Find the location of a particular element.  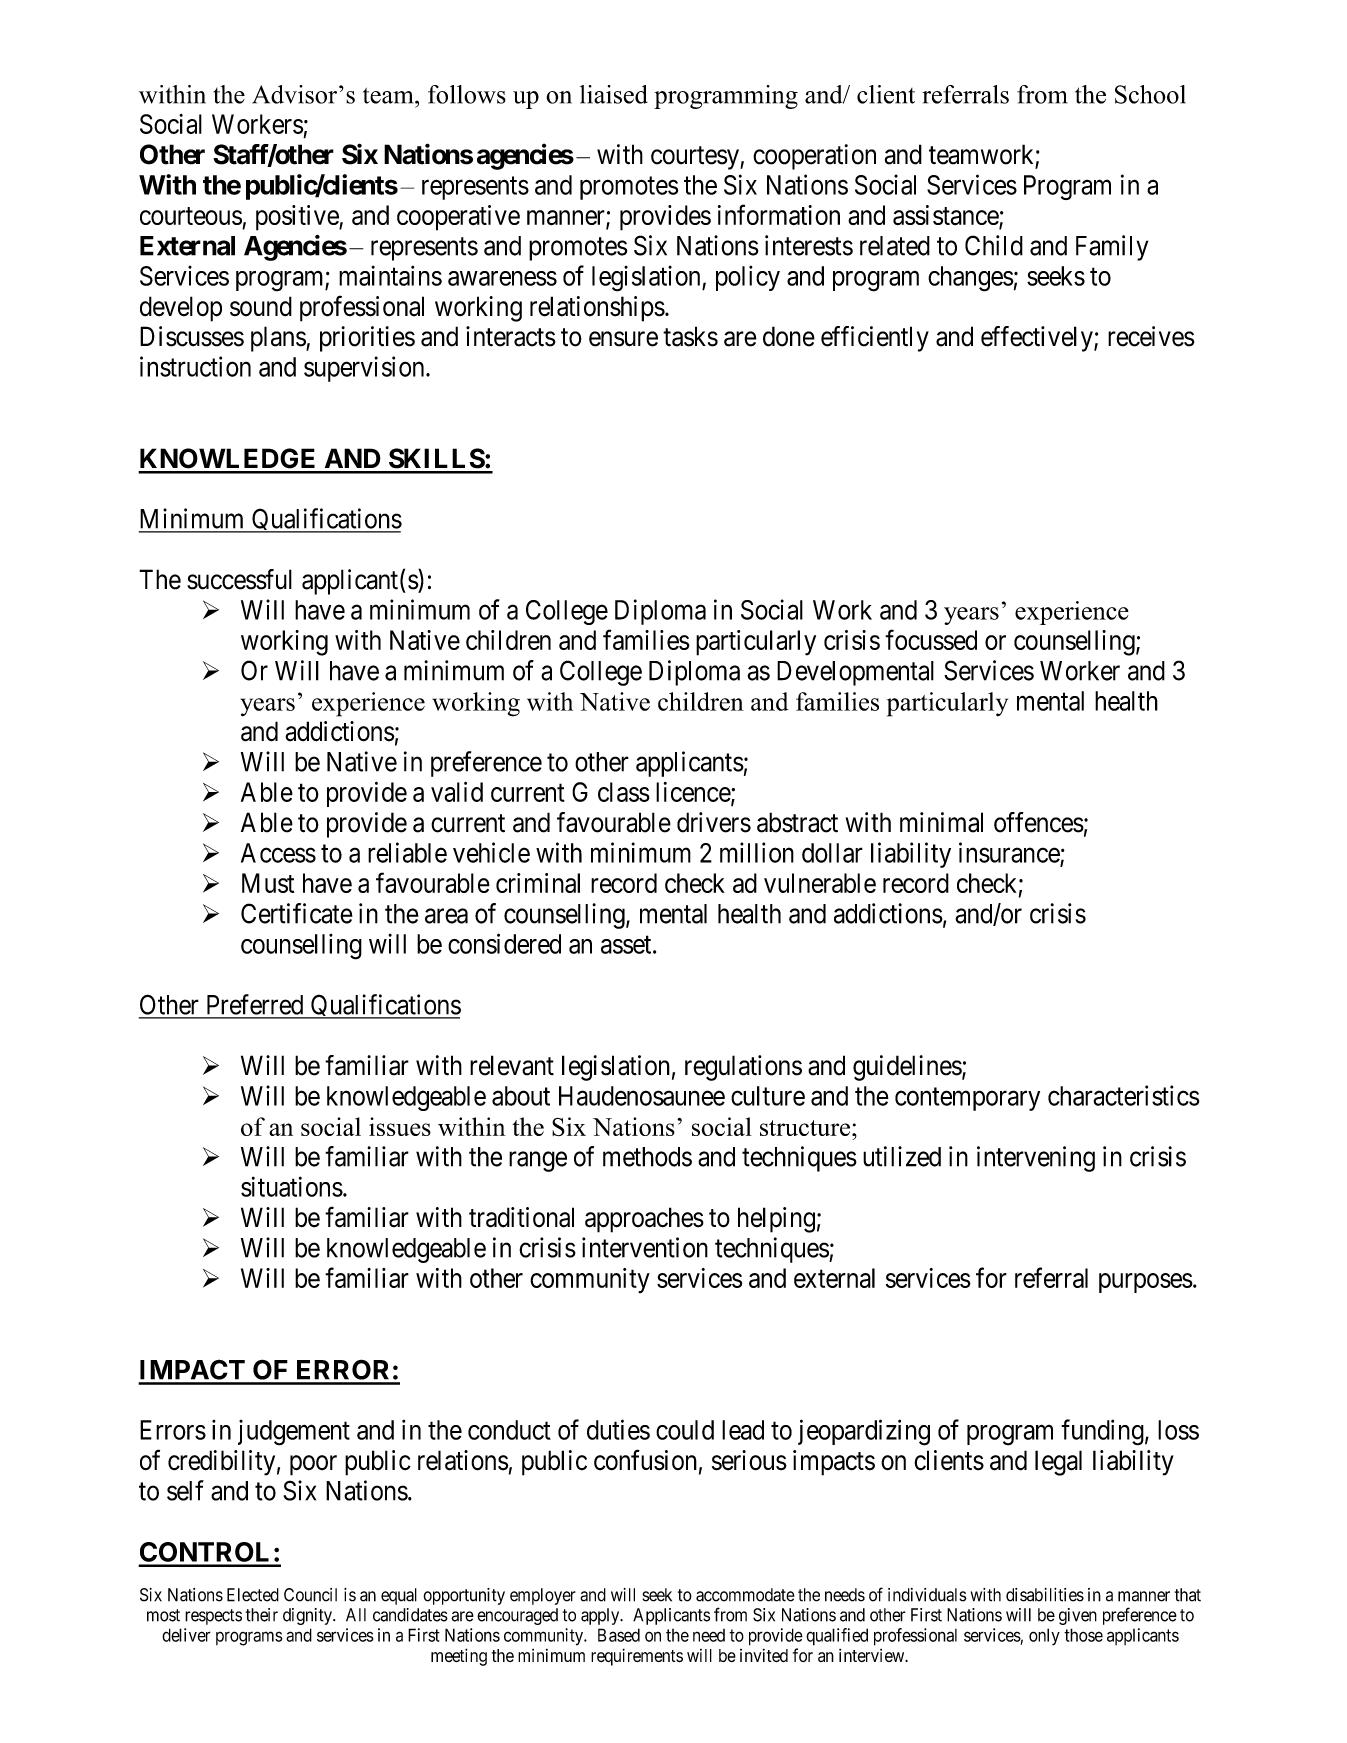

ensure is located at coordinates (623, 339).
